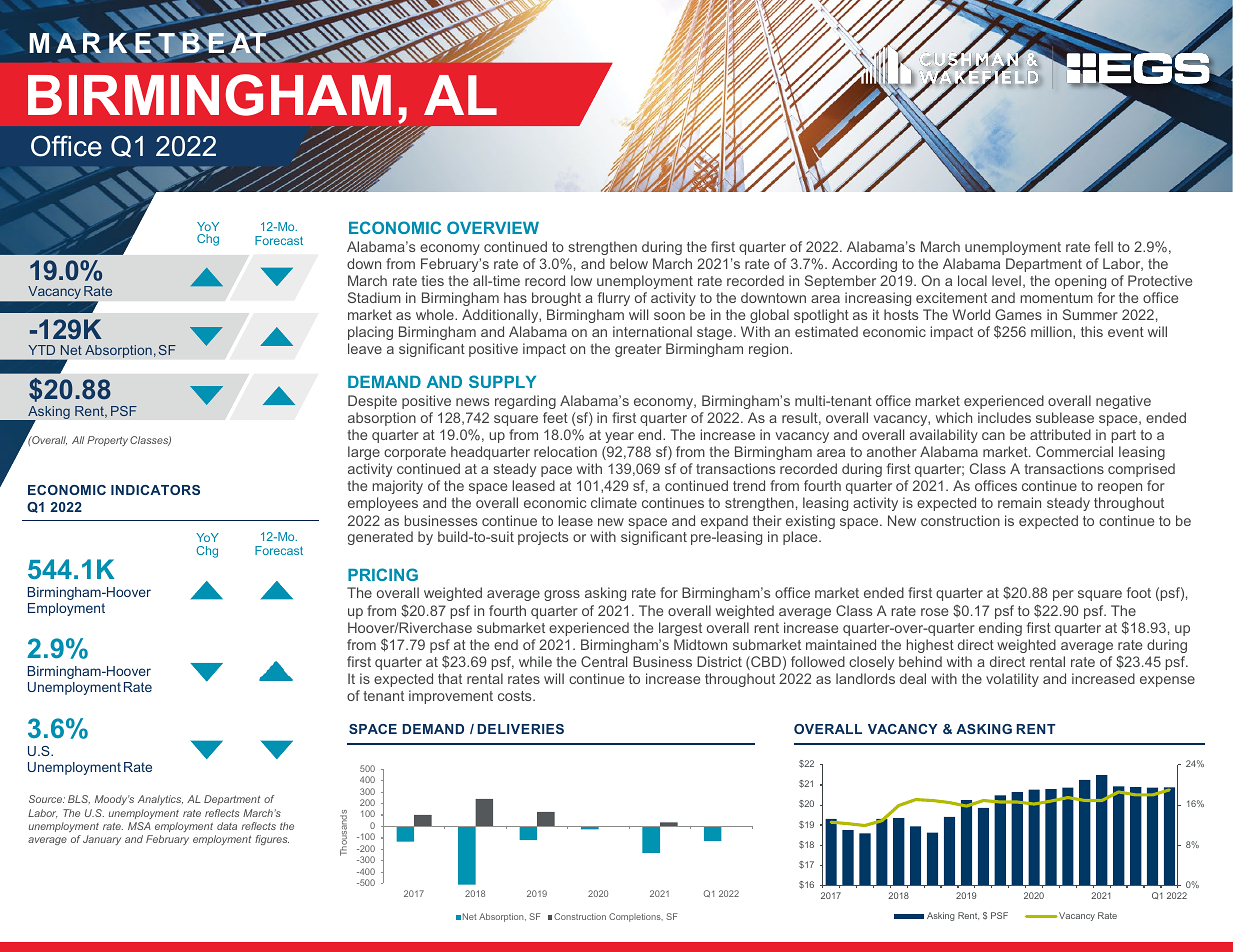 The height and width of the screenshot is (952, 1233). Describe the element at coordinates (562, 595) in the screenshot. I see `gross` at that location.
